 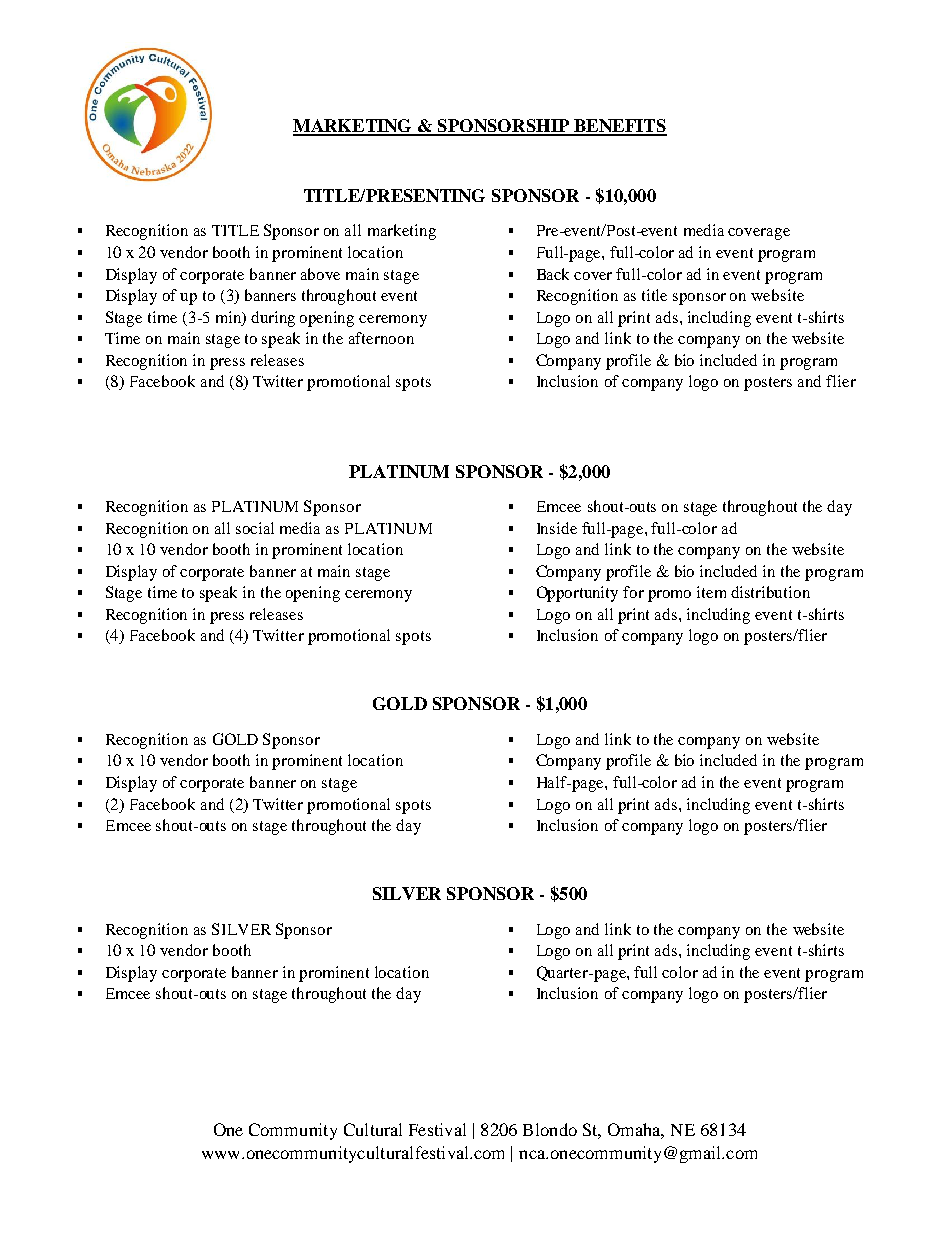 What do you see at coordinates (619, 127) in the image?
I see `BENEFITS` at bounding box center [619, 127].
